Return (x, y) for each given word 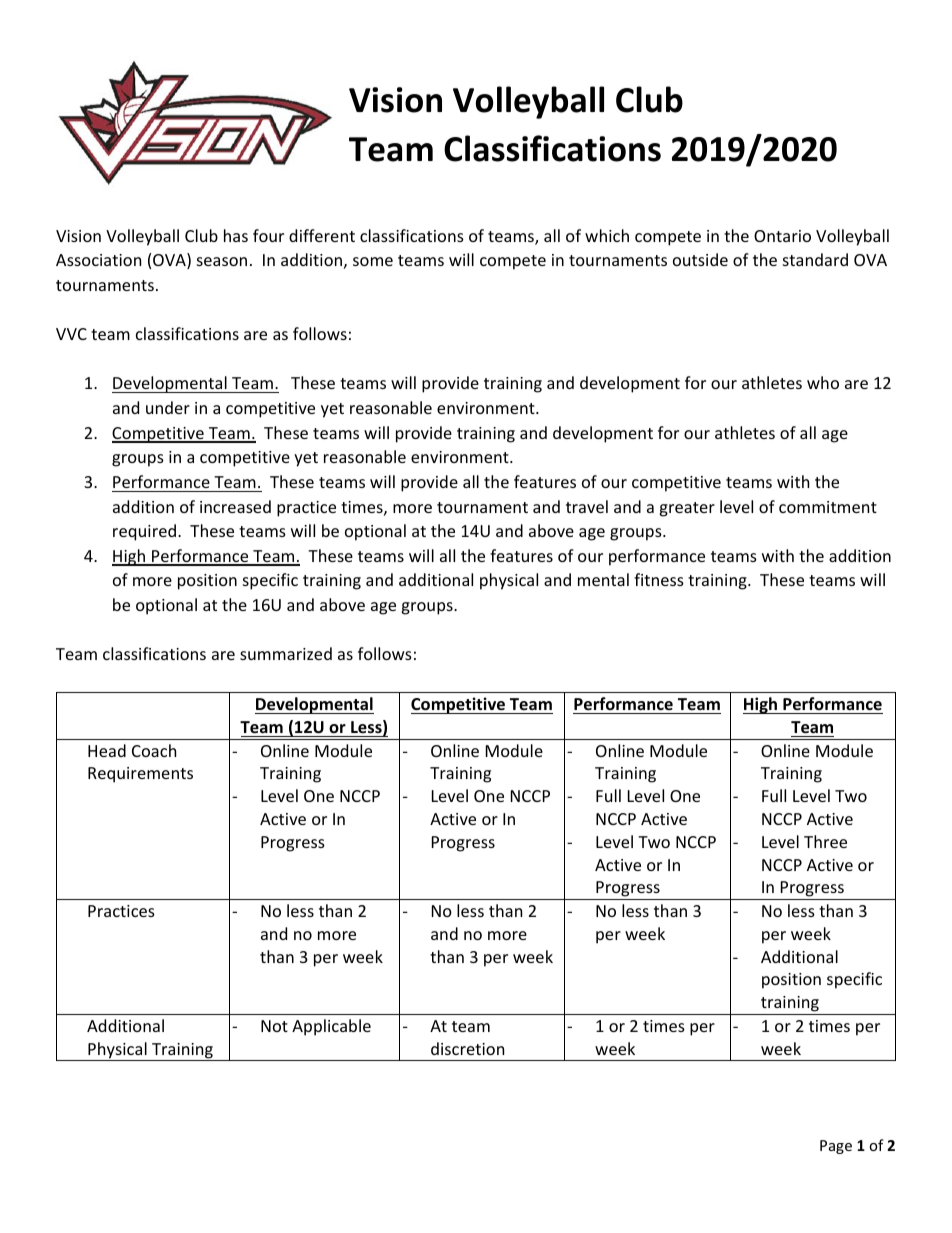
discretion (467, 1048)
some (373, 261)
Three (825, 841)
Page (836, 1147)
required (144, 532)
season (222, 261)
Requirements (140, 775)
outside (700, 259)
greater (687, 509)
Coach (154, 750)
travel (587, 506)
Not (274, 1026)
